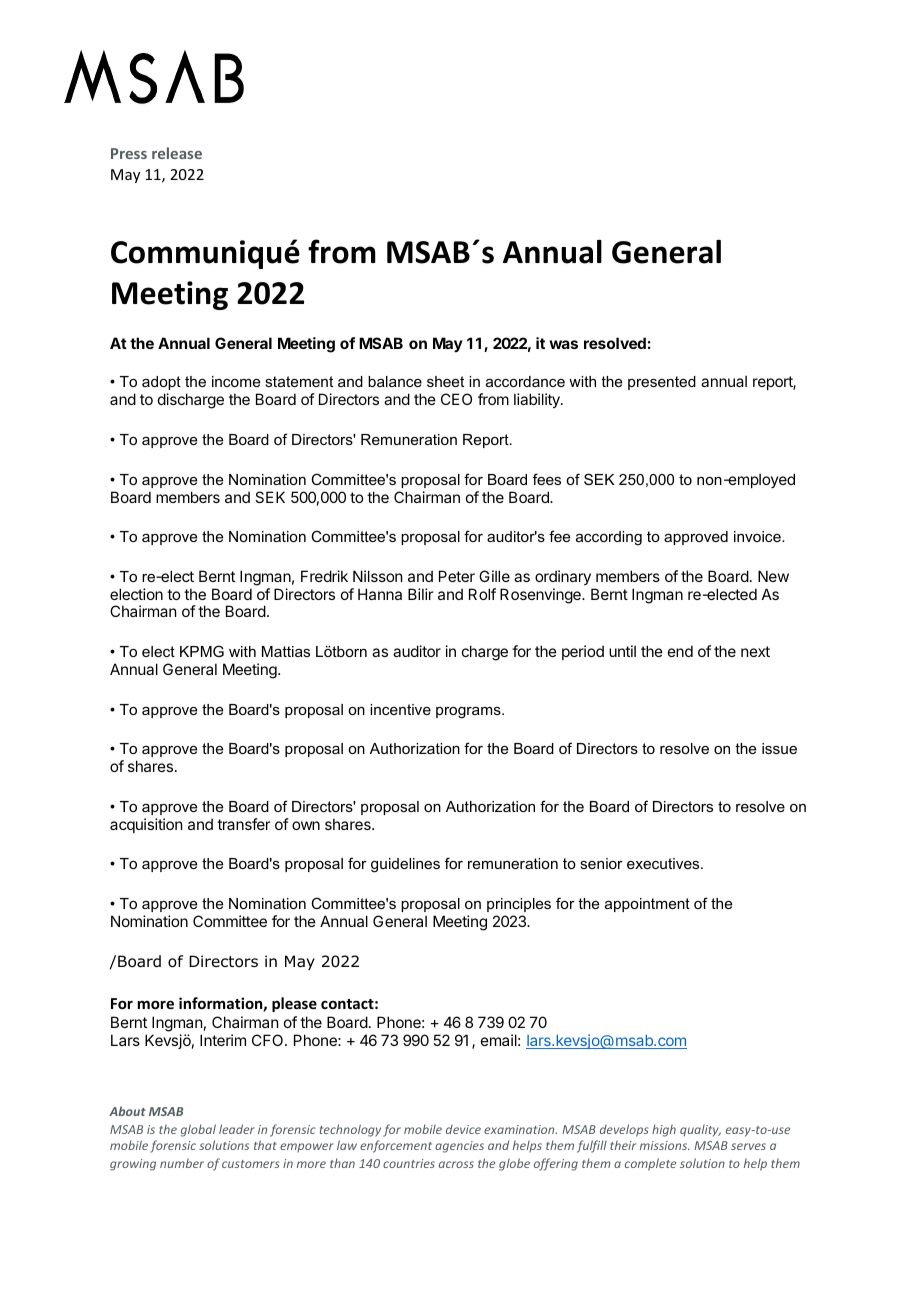 This document has height=1308, width=924. Describe the element at coordinates (463, 1129) in the document. I see `device` at that location.
